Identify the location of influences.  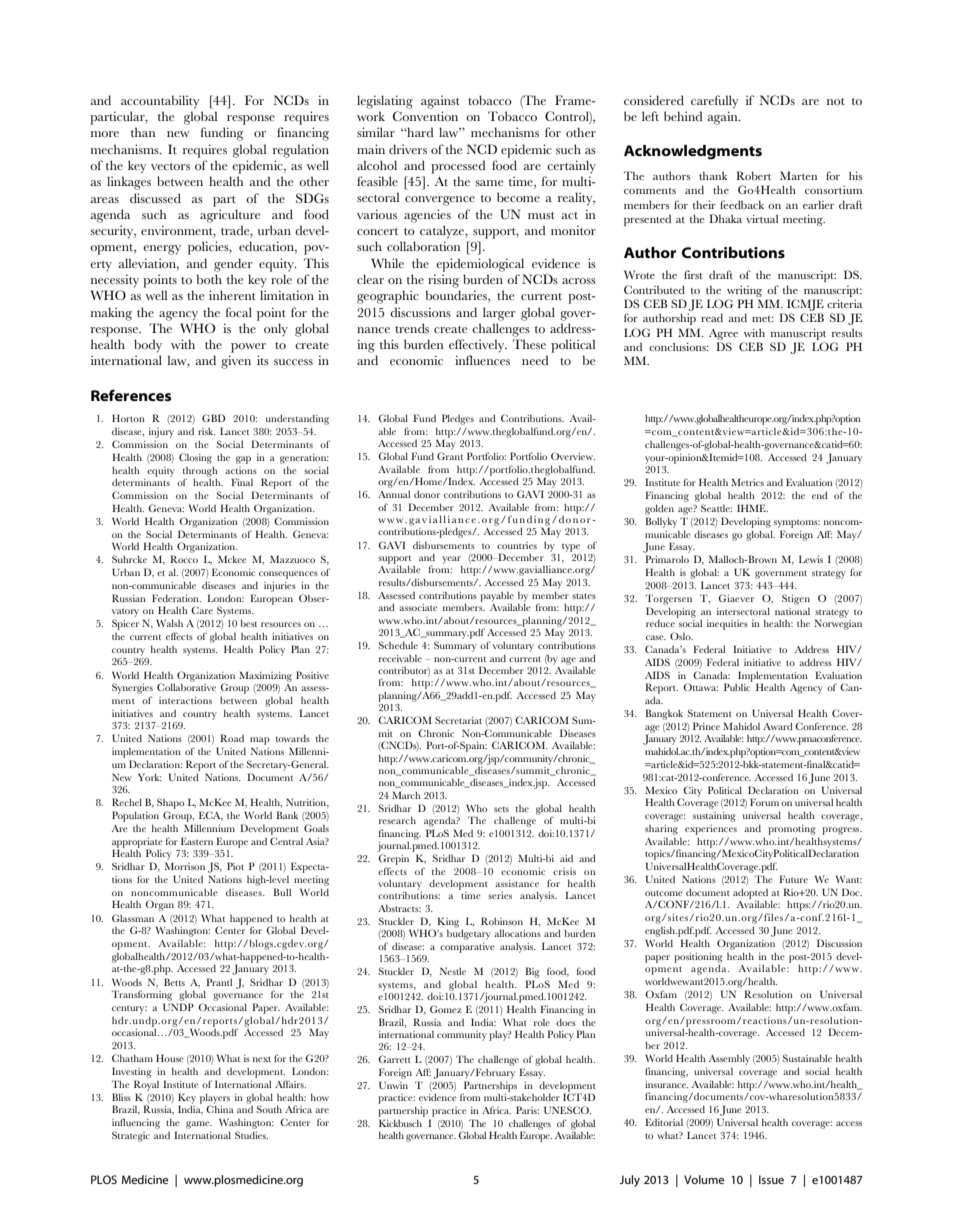
(482, 360).
